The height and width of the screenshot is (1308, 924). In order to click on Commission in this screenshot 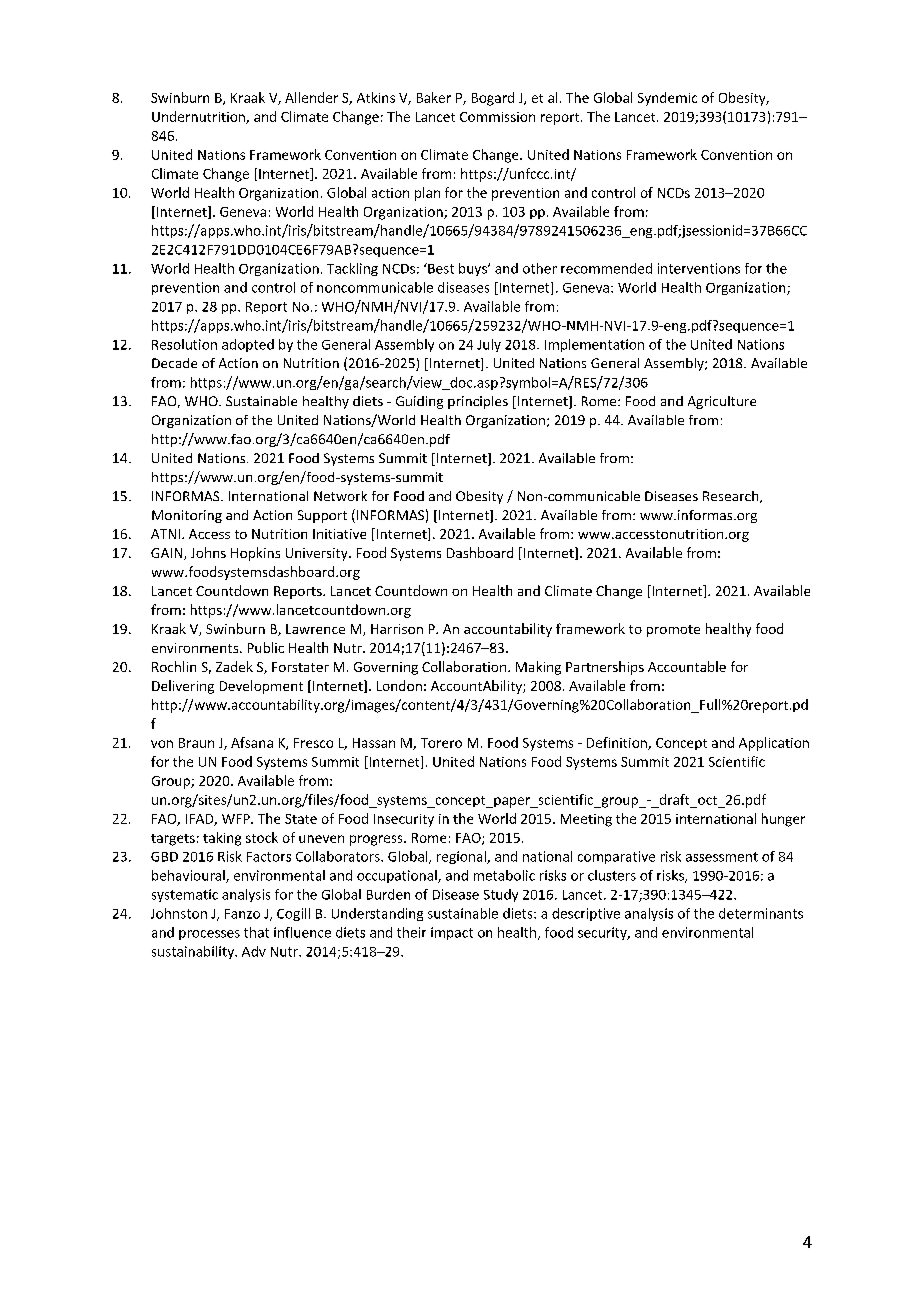, I will do `click(497, 117)`.
